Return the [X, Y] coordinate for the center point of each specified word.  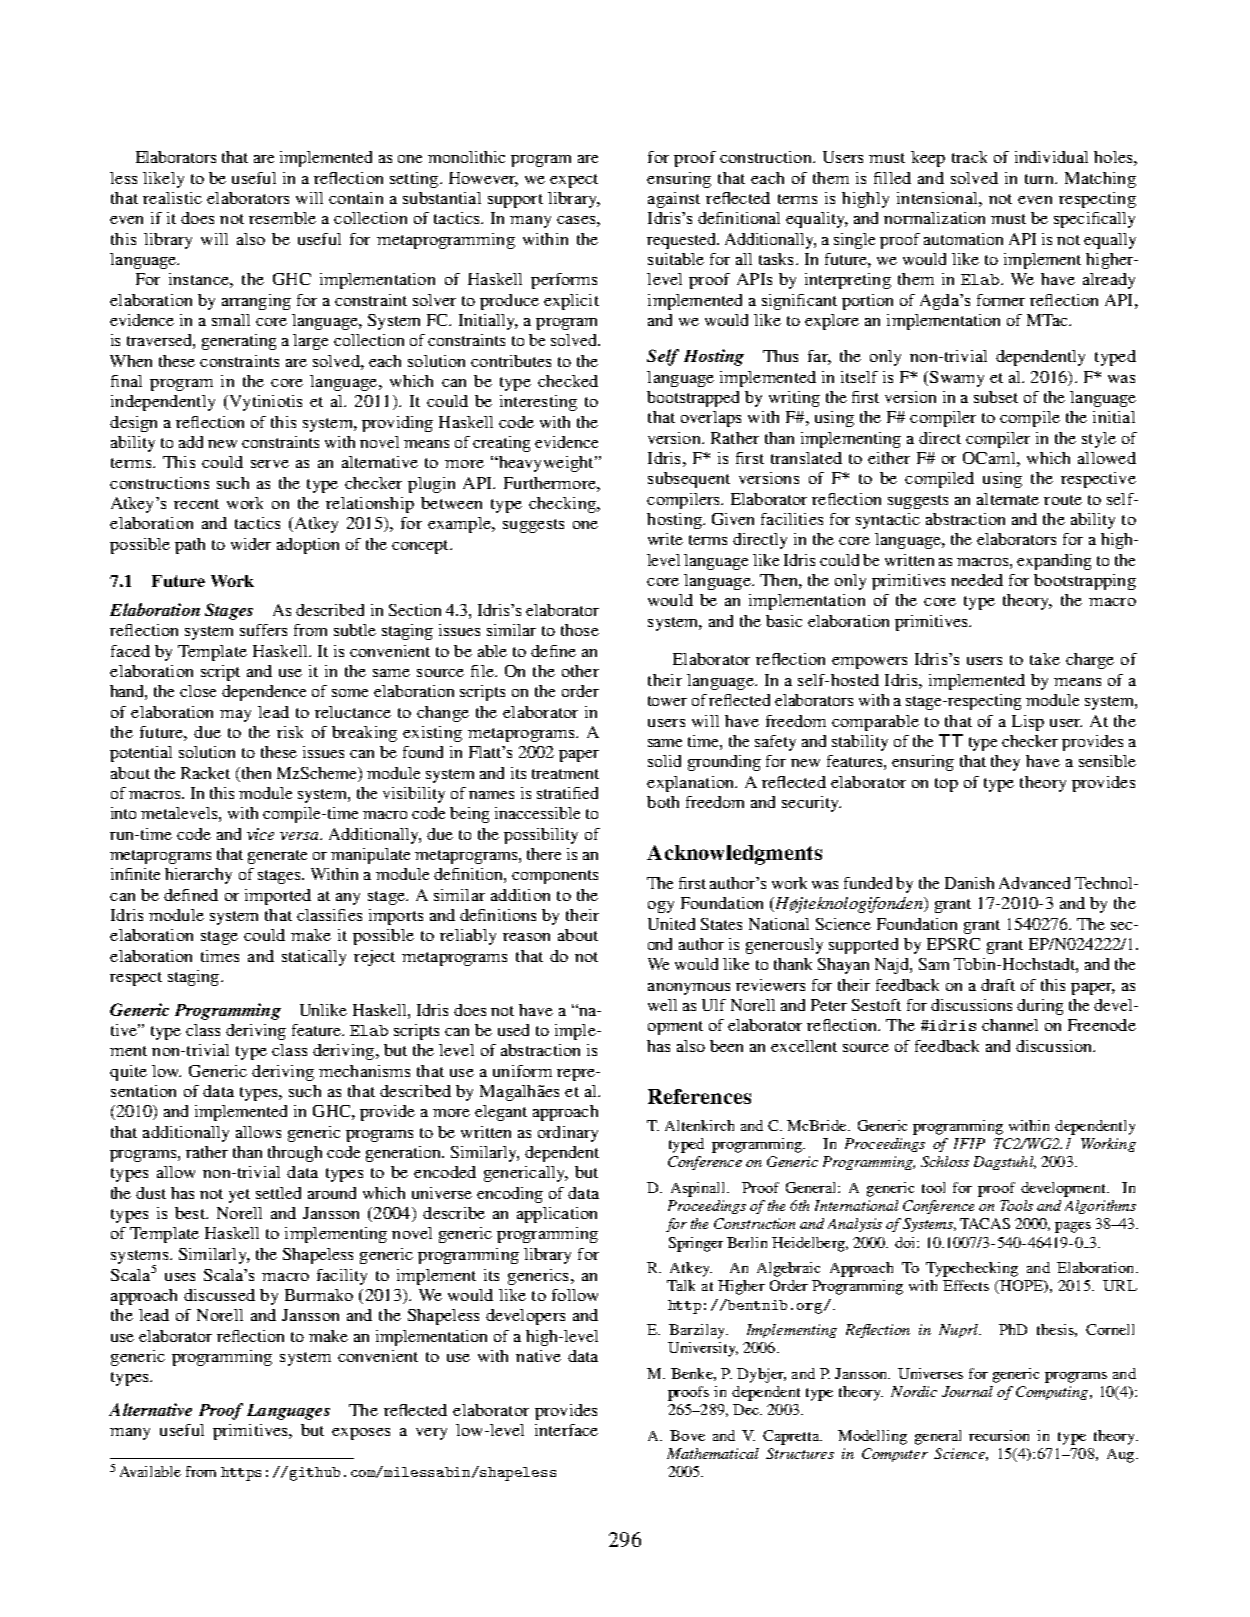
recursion [999, 1435]
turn [1040, 179]
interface [566, 1430]
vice [260, 834]
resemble [282, 218]
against [674, 200]
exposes [361, 1434]
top [946, 785]
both [663, 802]
